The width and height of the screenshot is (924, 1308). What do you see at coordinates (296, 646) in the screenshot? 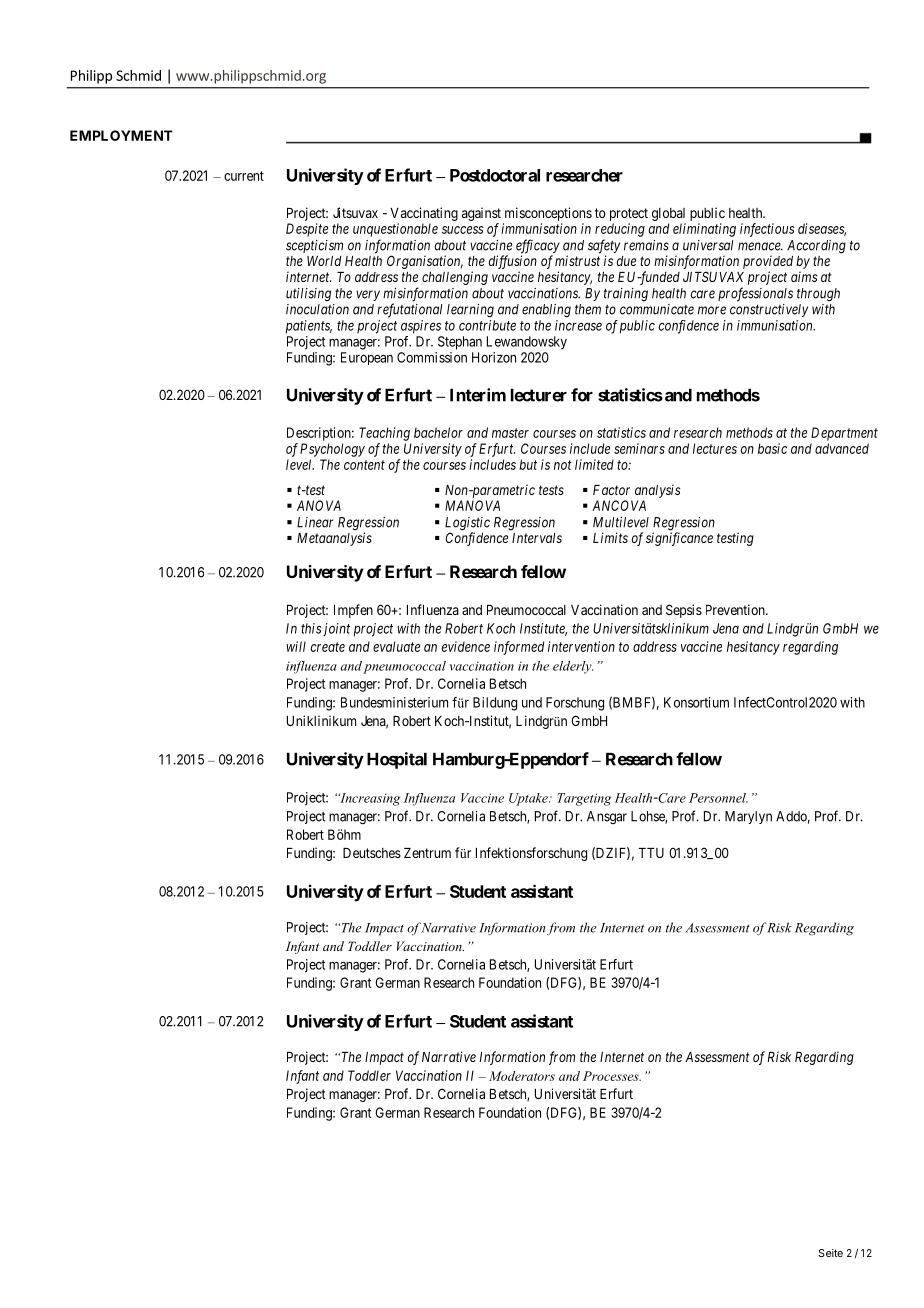
I see `will` at bounding box center [296, 646].
